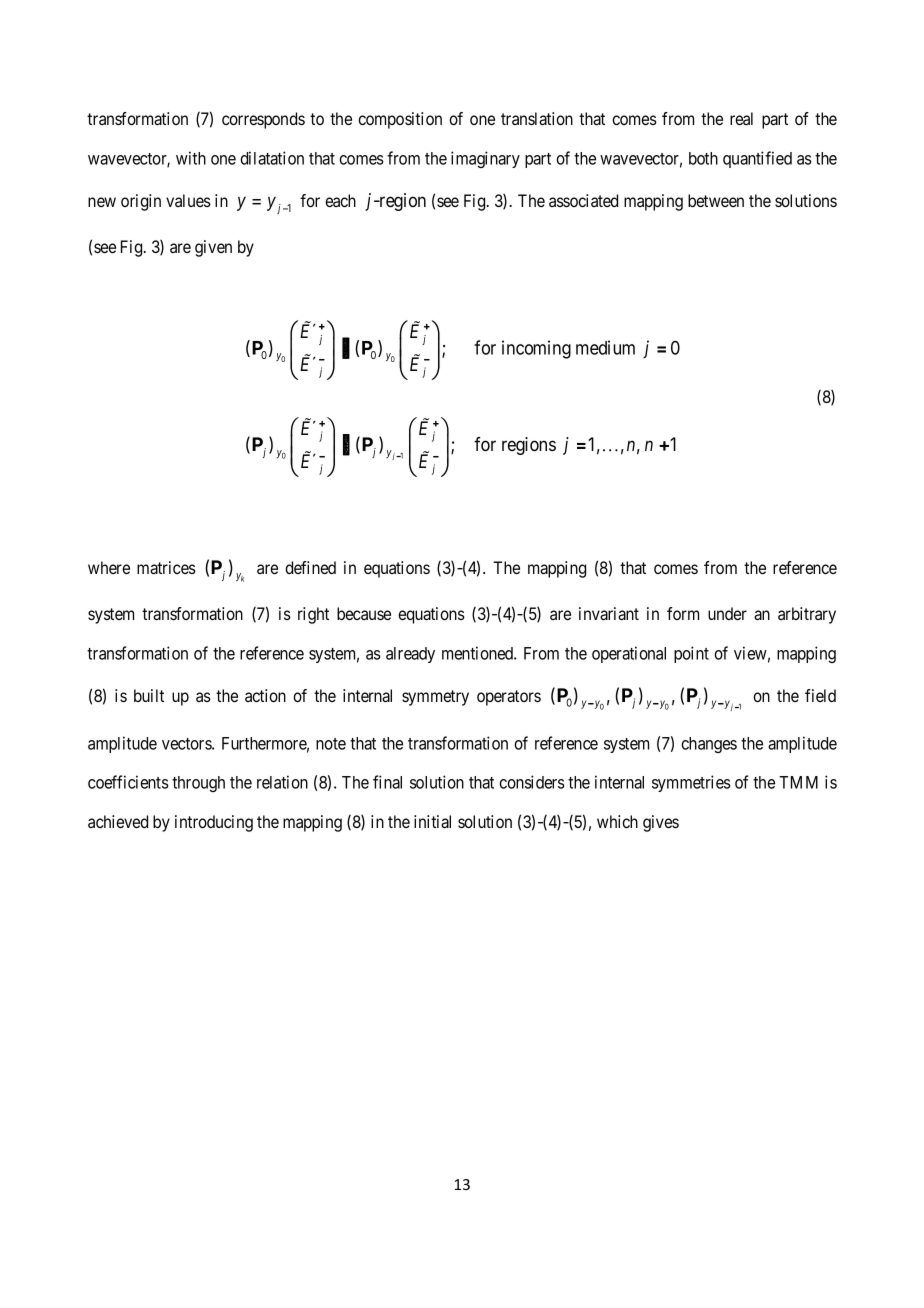 Image resolution: width=924 pixels, height=1308 pixels. What do you see at coordinates (198, 784) in the screenshot?
I see `through` at bounding box center [198, 784].
